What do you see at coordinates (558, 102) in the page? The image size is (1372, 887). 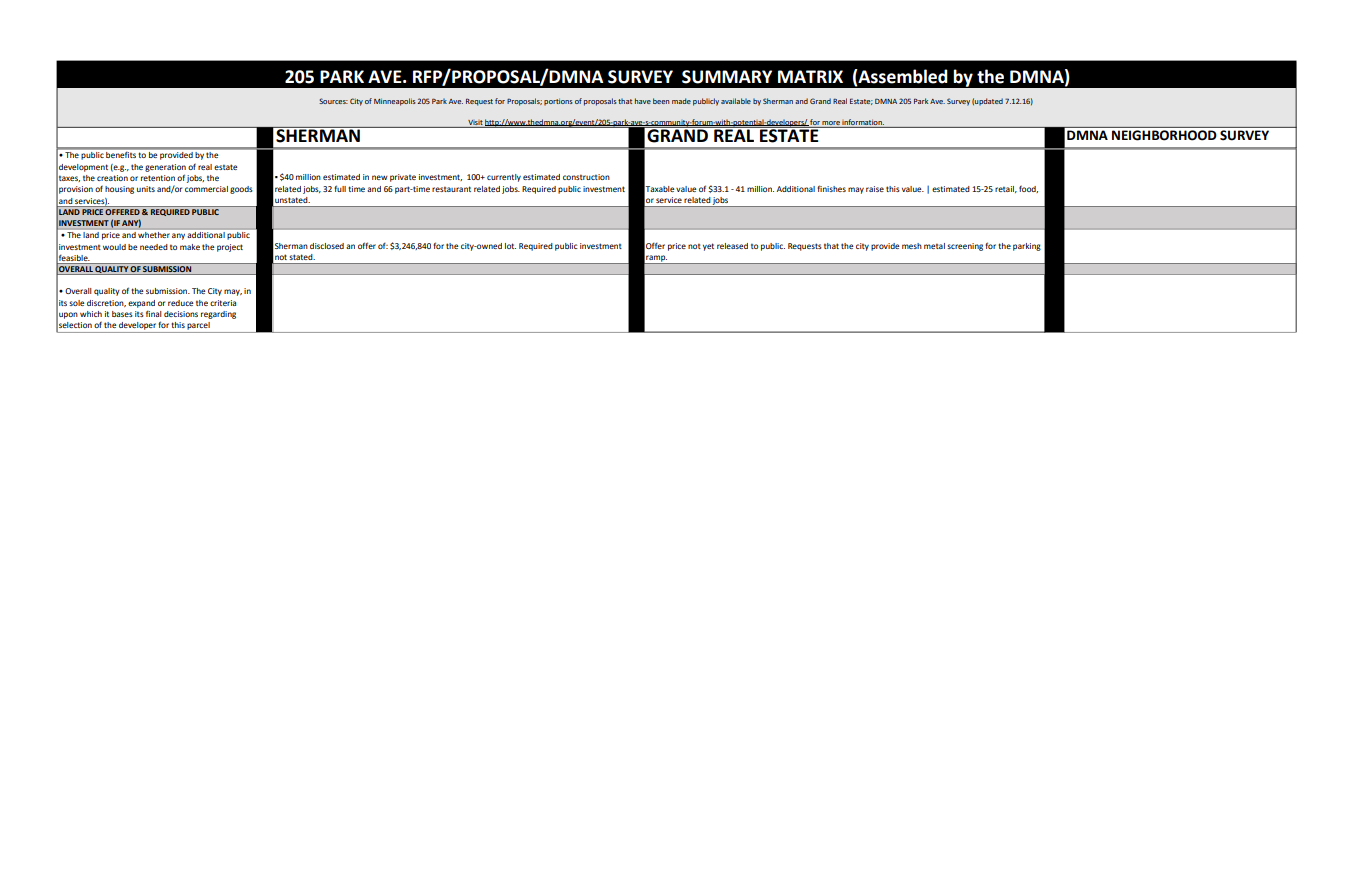 I see `portions` at bounding box center [558, 102].
